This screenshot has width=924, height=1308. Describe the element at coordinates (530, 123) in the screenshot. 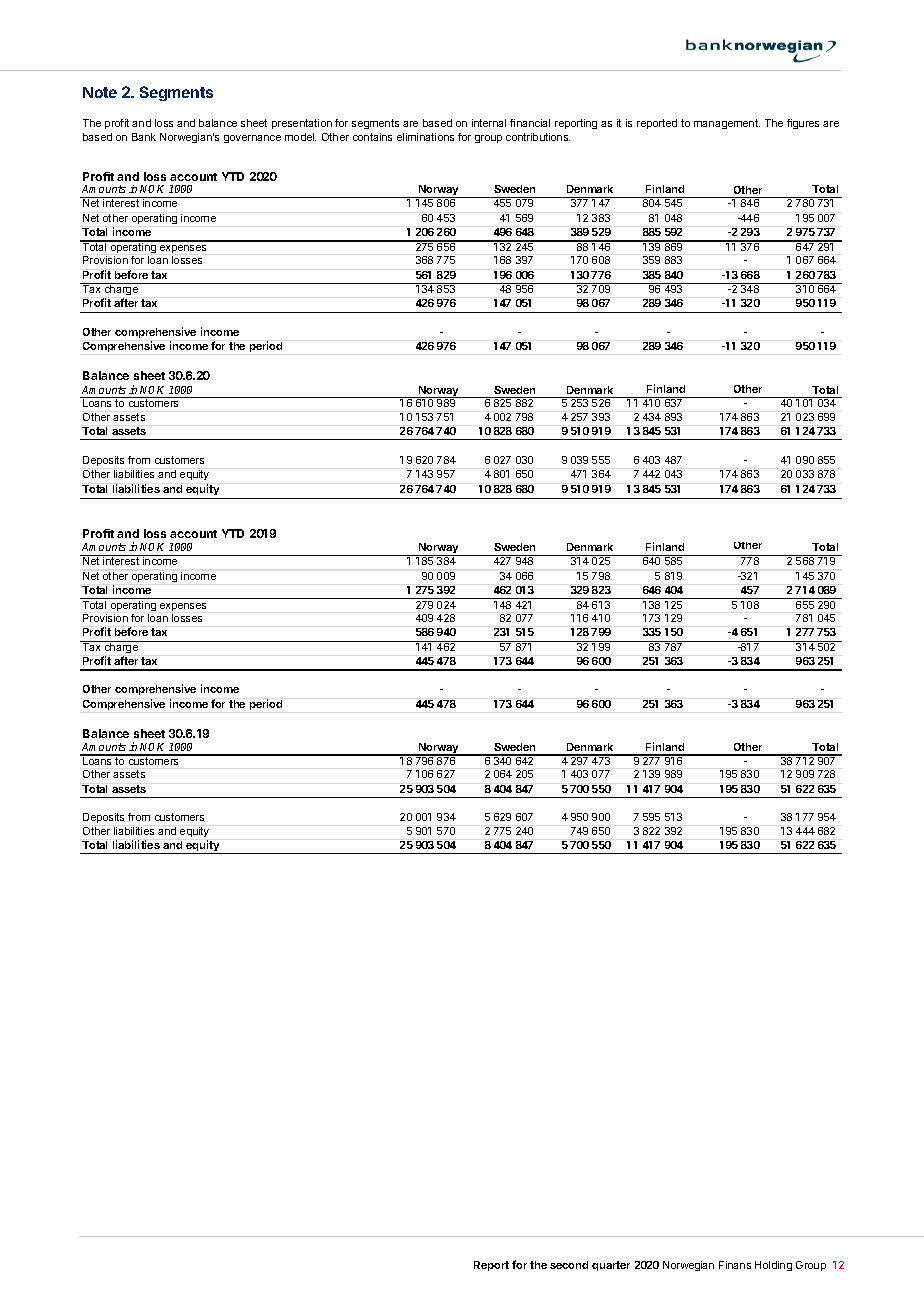

I see `financial` at that location.
